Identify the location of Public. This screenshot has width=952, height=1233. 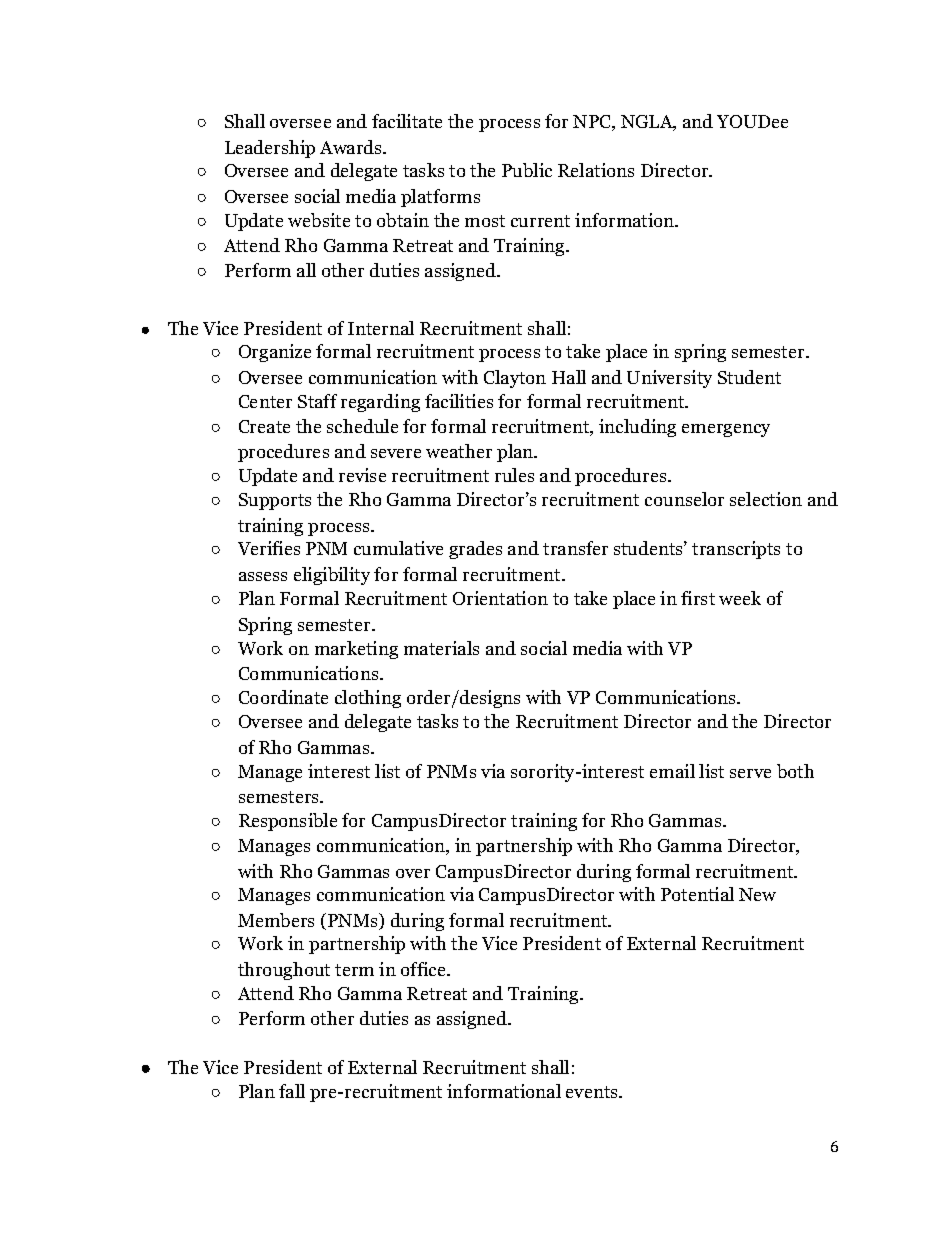
(527, 170).
